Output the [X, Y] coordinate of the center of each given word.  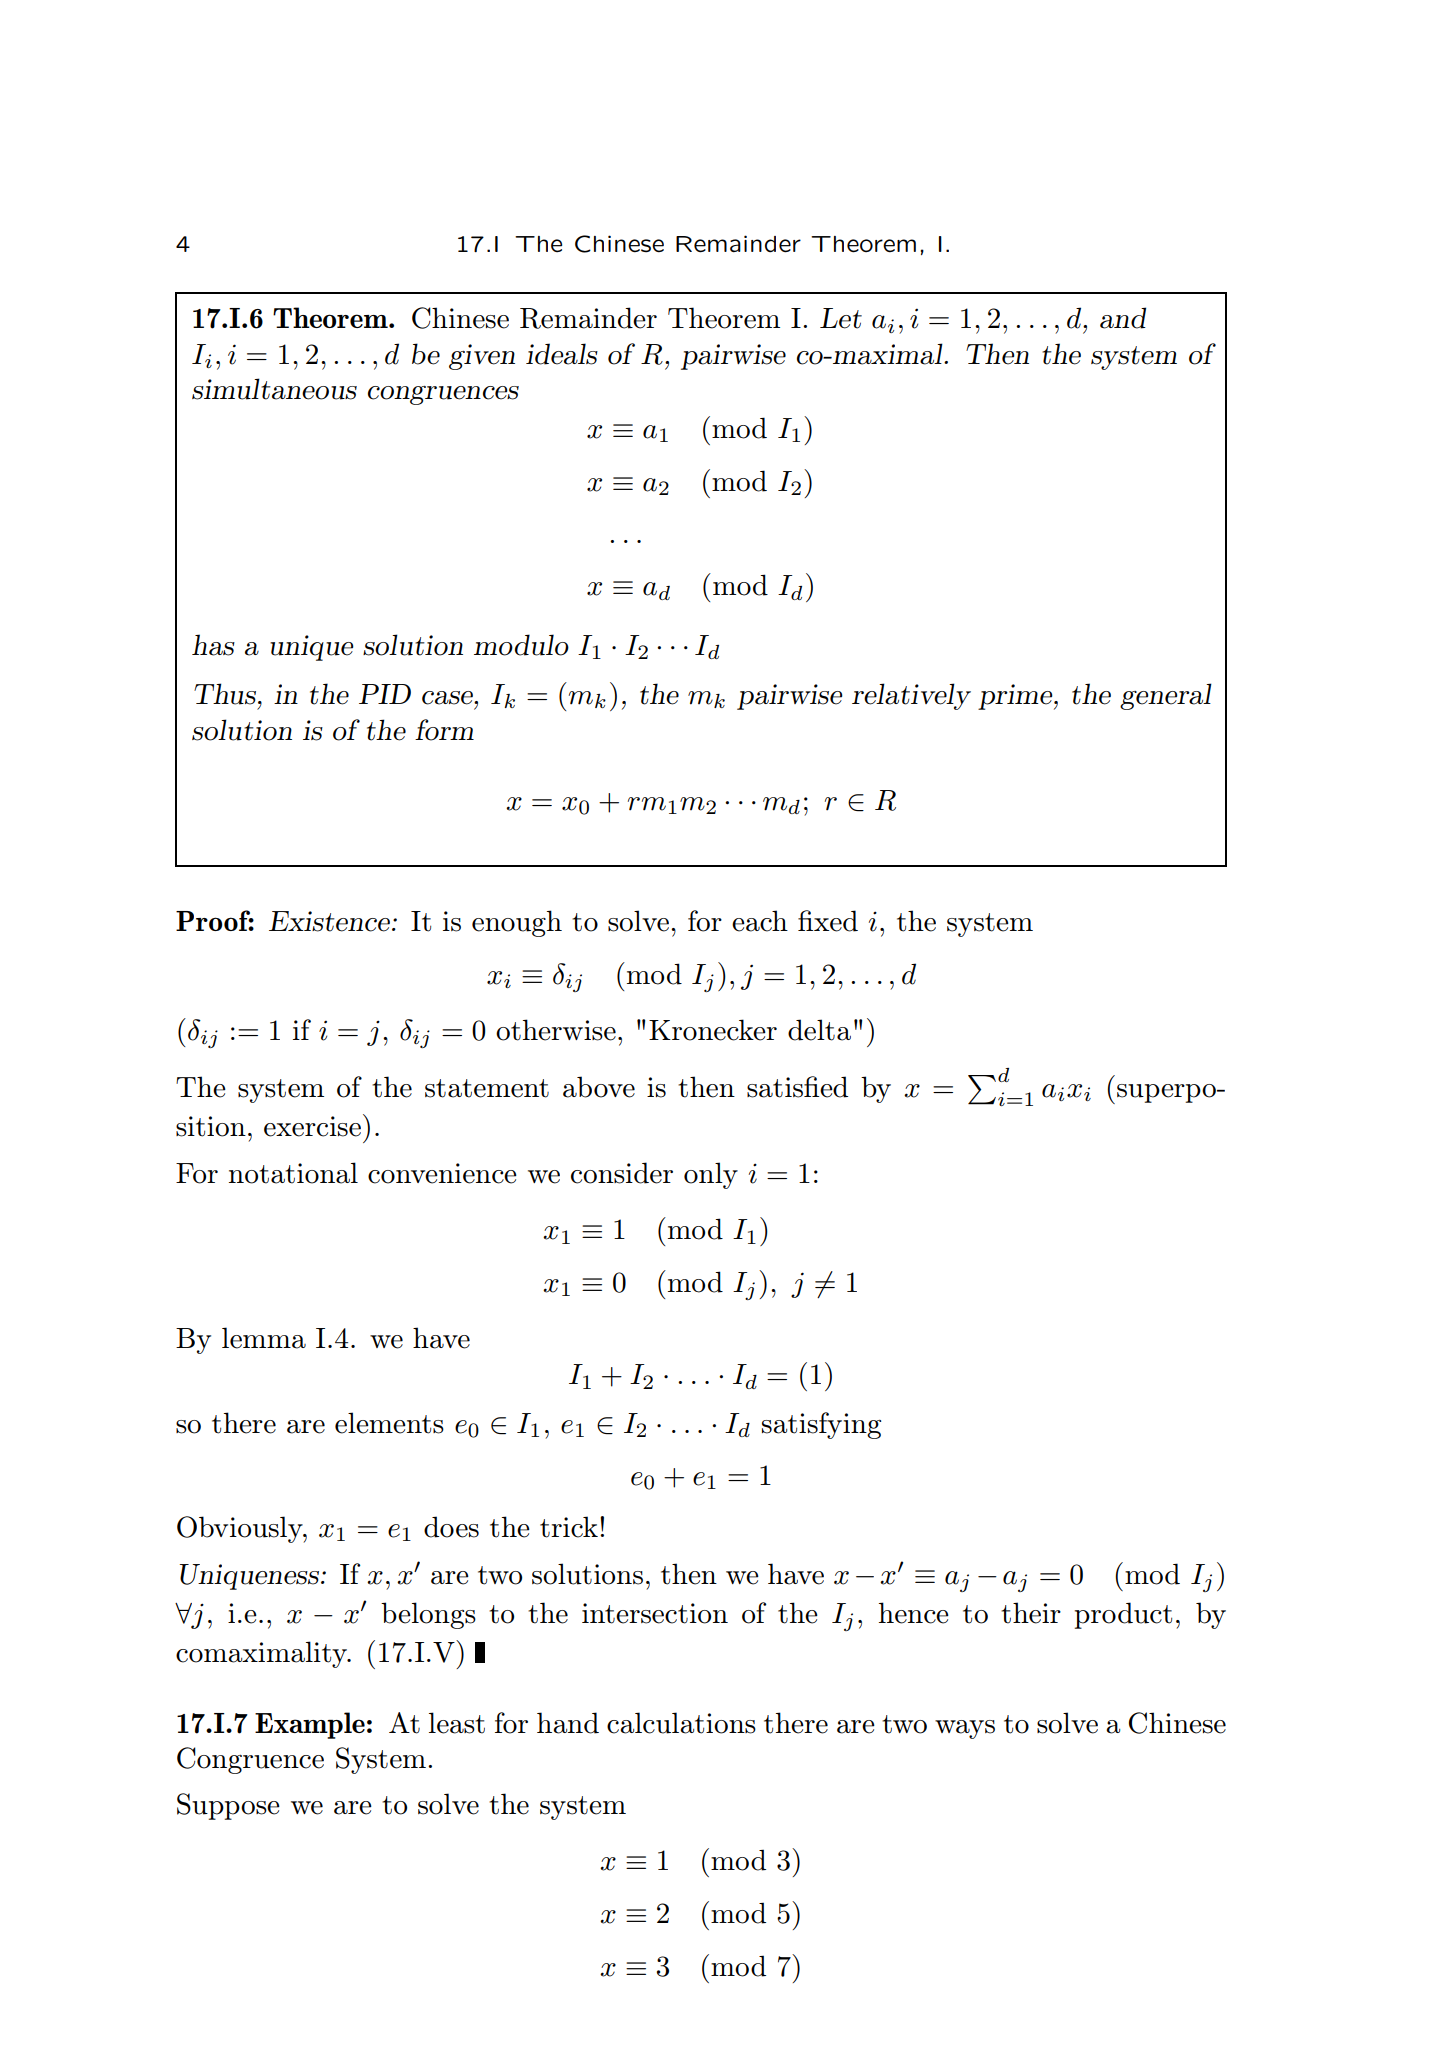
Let [841, 318]
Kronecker [713, 1030]
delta [819, 1030]
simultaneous [274, 389]
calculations [681, 1723]
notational [293, 1173]
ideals [562, 354]
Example [310, 1725]
